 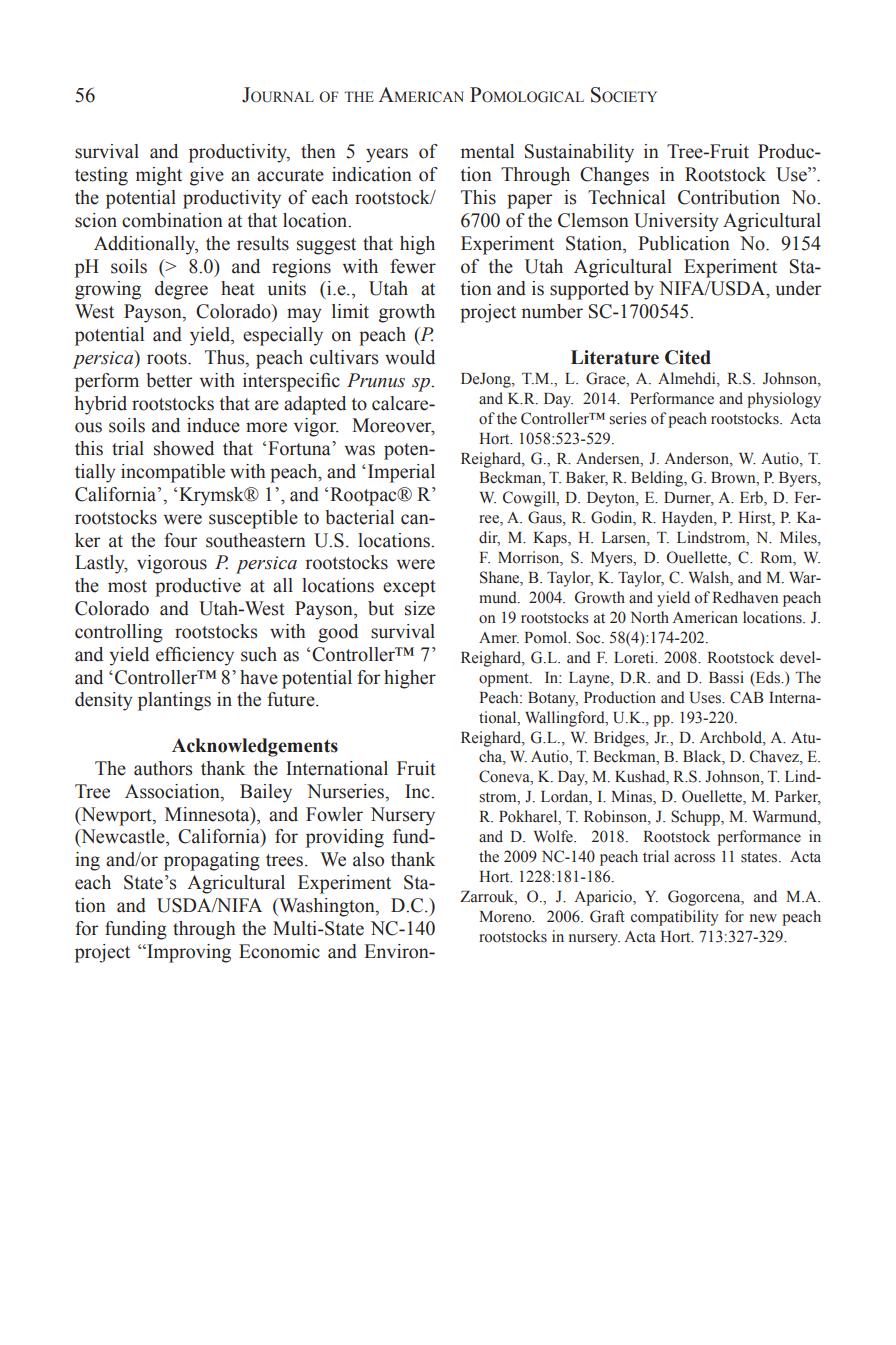 What do you see at coordinates (688, 357) in the screenshot?
I see `Cited` at bounding box center [688, 357].
